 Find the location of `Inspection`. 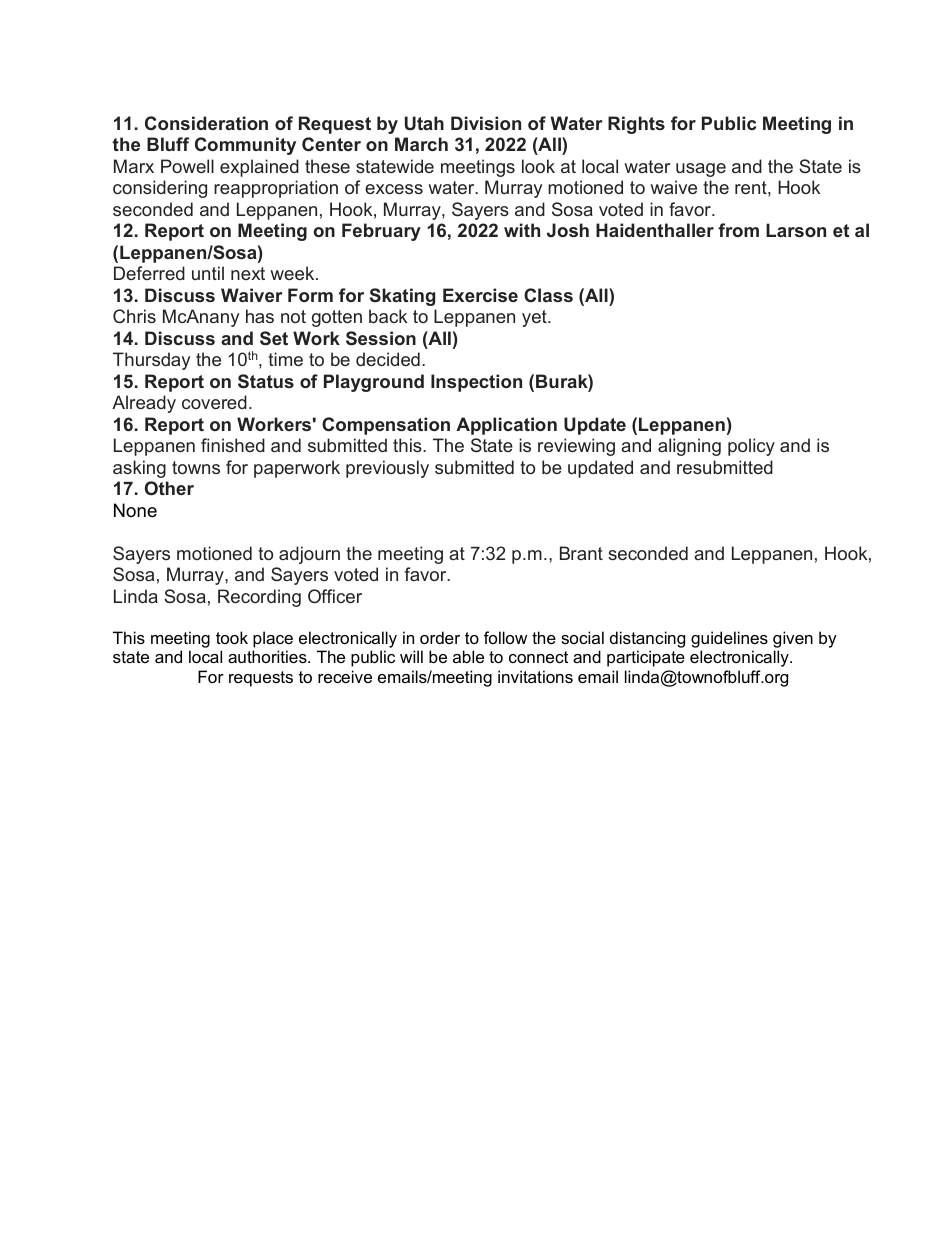

Inspection is located at coordinates (476, 383).
